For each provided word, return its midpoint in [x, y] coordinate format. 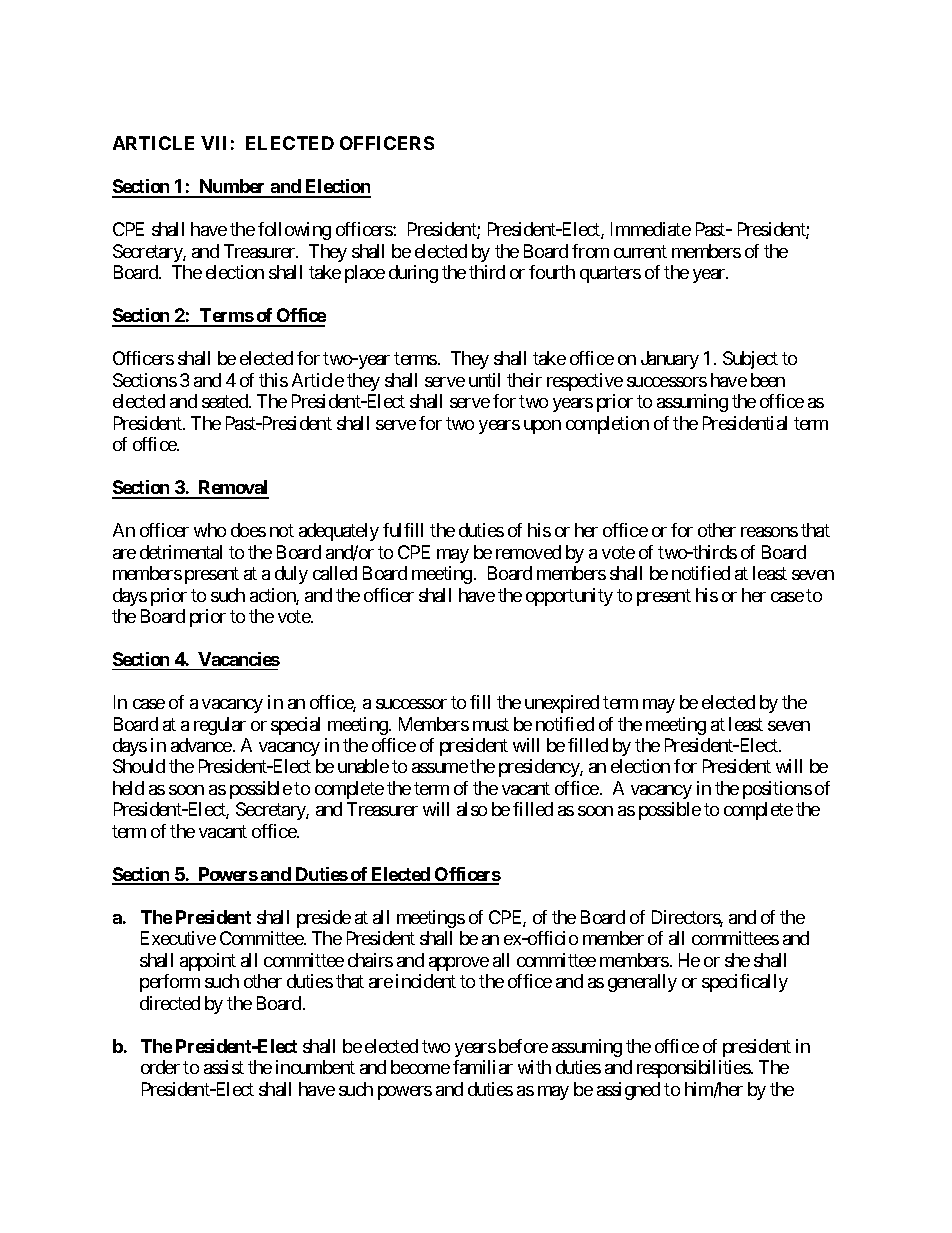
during [413, 274]
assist [224, 1067]
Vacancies [239, 659]
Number [232, 188]
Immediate [651, 229]
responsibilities [694, 1069]
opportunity [569, 597]
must [491, 724]
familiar [483, 1067]
